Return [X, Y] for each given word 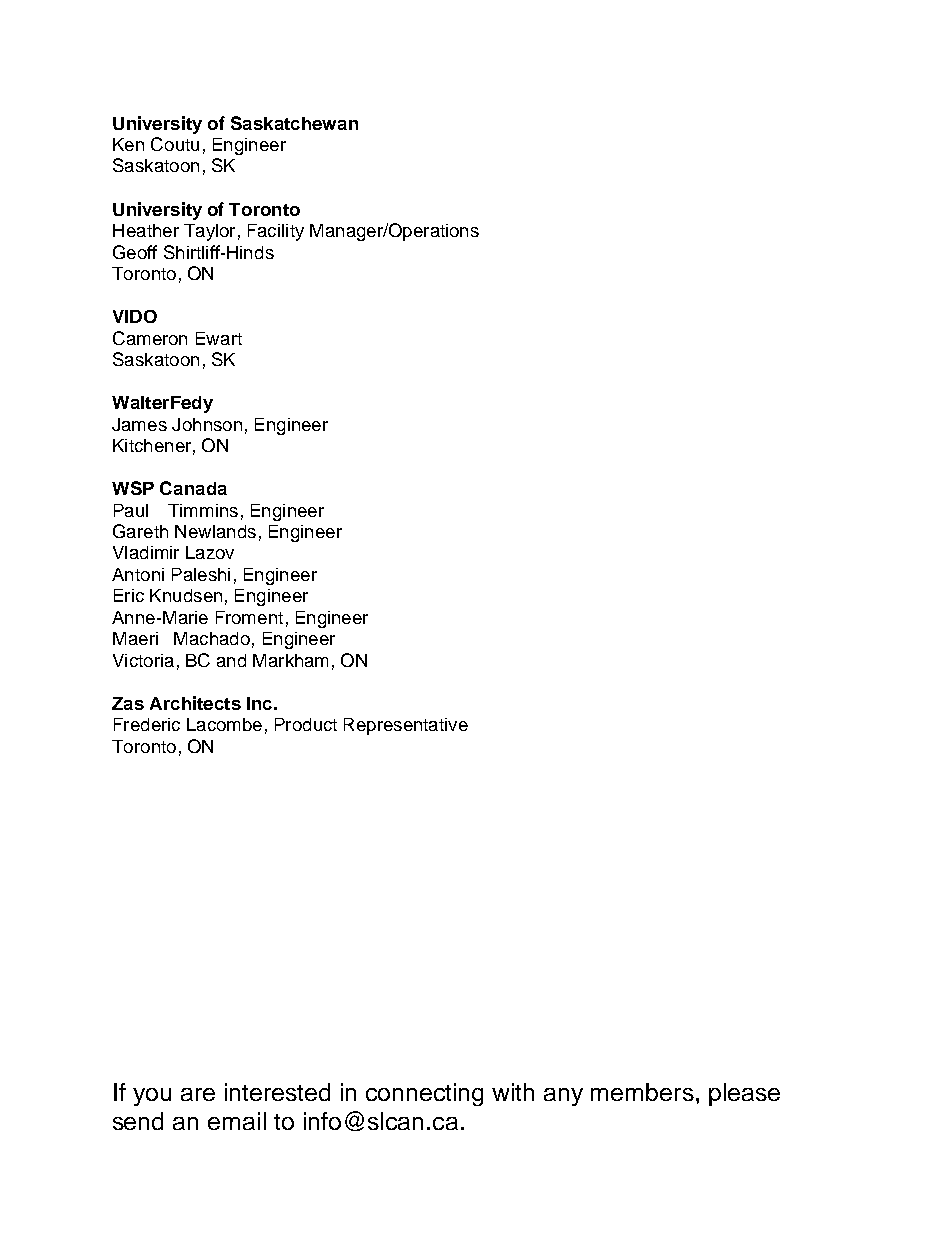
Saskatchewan [294, 123]
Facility [276, 232]
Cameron [150, 338]
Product [306, 724]
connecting [424, 1094]
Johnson [207, 424]
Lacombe [224, 724]
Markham [290, 660]
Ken [128, 144]
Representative [406, 726]
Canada [193, 488]
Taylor [209, 232]
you [152, 1097]
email [237, 1121]
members [642, 1092]
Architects [195, 703]
